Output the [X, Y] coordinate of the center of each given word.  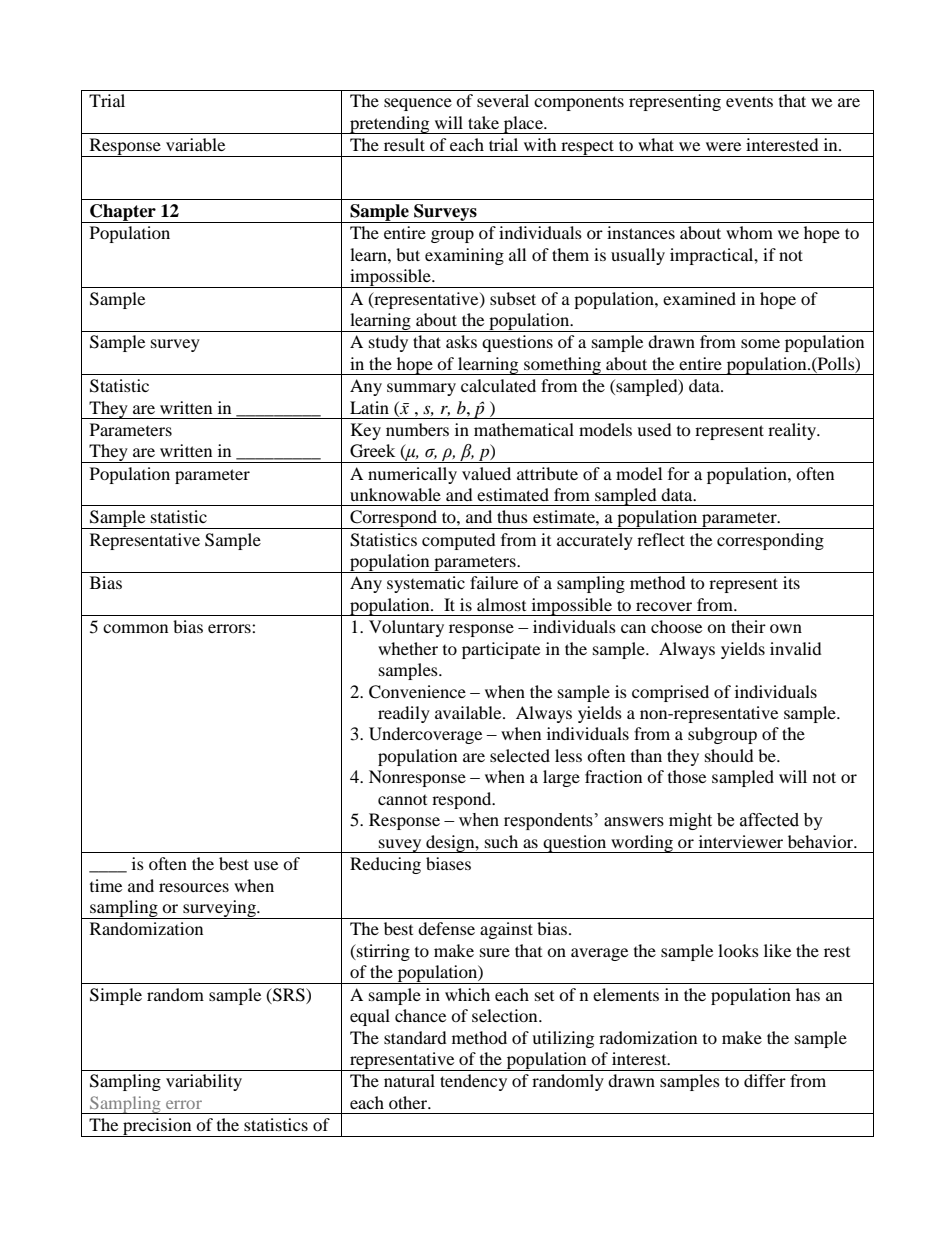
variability [204, 1082]
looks [738, 950]
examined [699, 298]
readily [404, 714]
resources [194, 887]
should [729, 755]
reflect [661, 539]
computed [459, 541]
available [469, 712]
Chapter [123, 213]
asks [461, 341]
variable [195, 144]
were [723, 146]
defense [446, 928]
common [135, 628]
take [483, 122]
